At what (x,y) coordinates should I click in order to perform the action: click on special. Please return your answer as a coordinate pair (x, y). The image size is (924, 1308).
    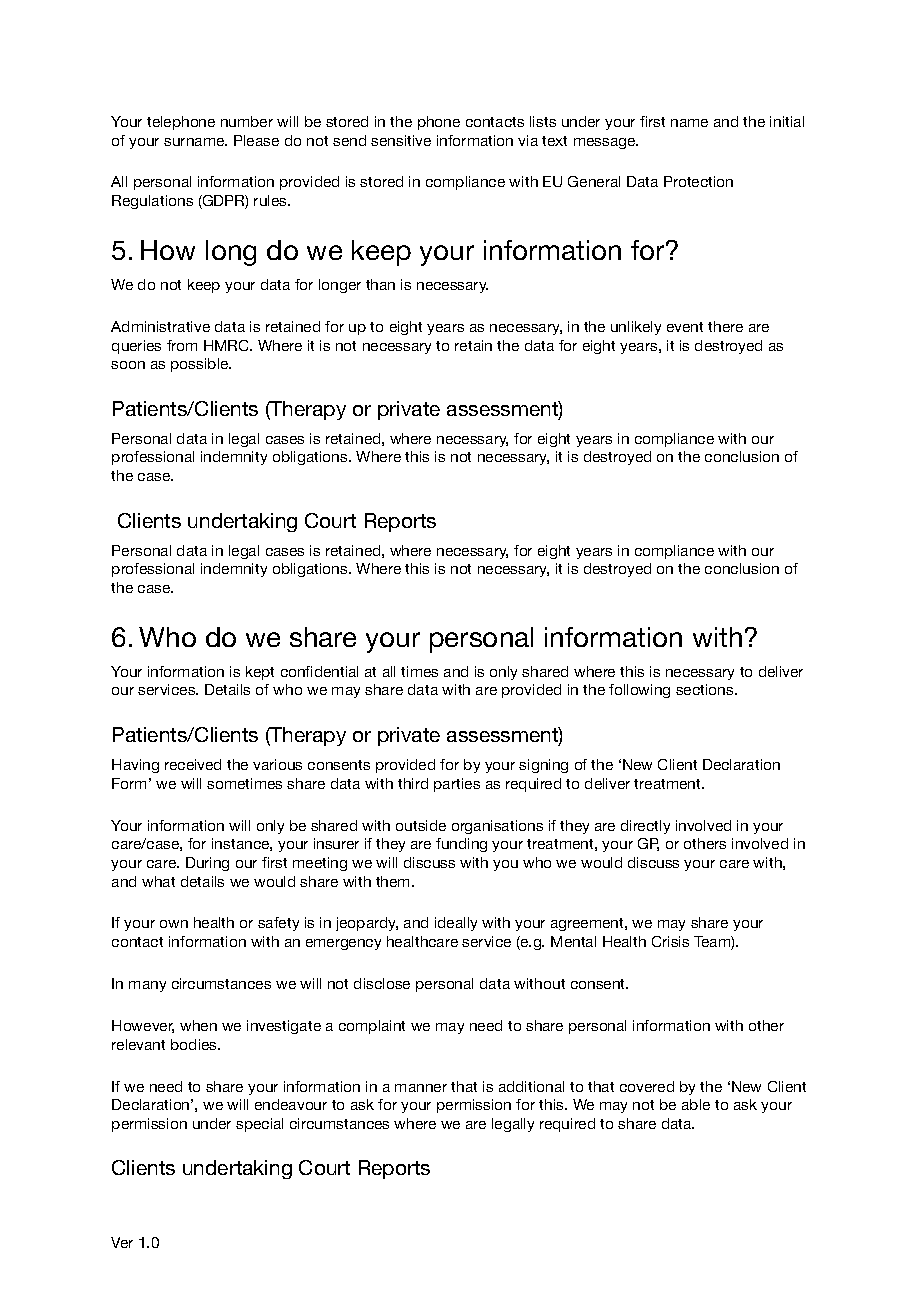
    Looking at the image, I should click on (259, 1125).
